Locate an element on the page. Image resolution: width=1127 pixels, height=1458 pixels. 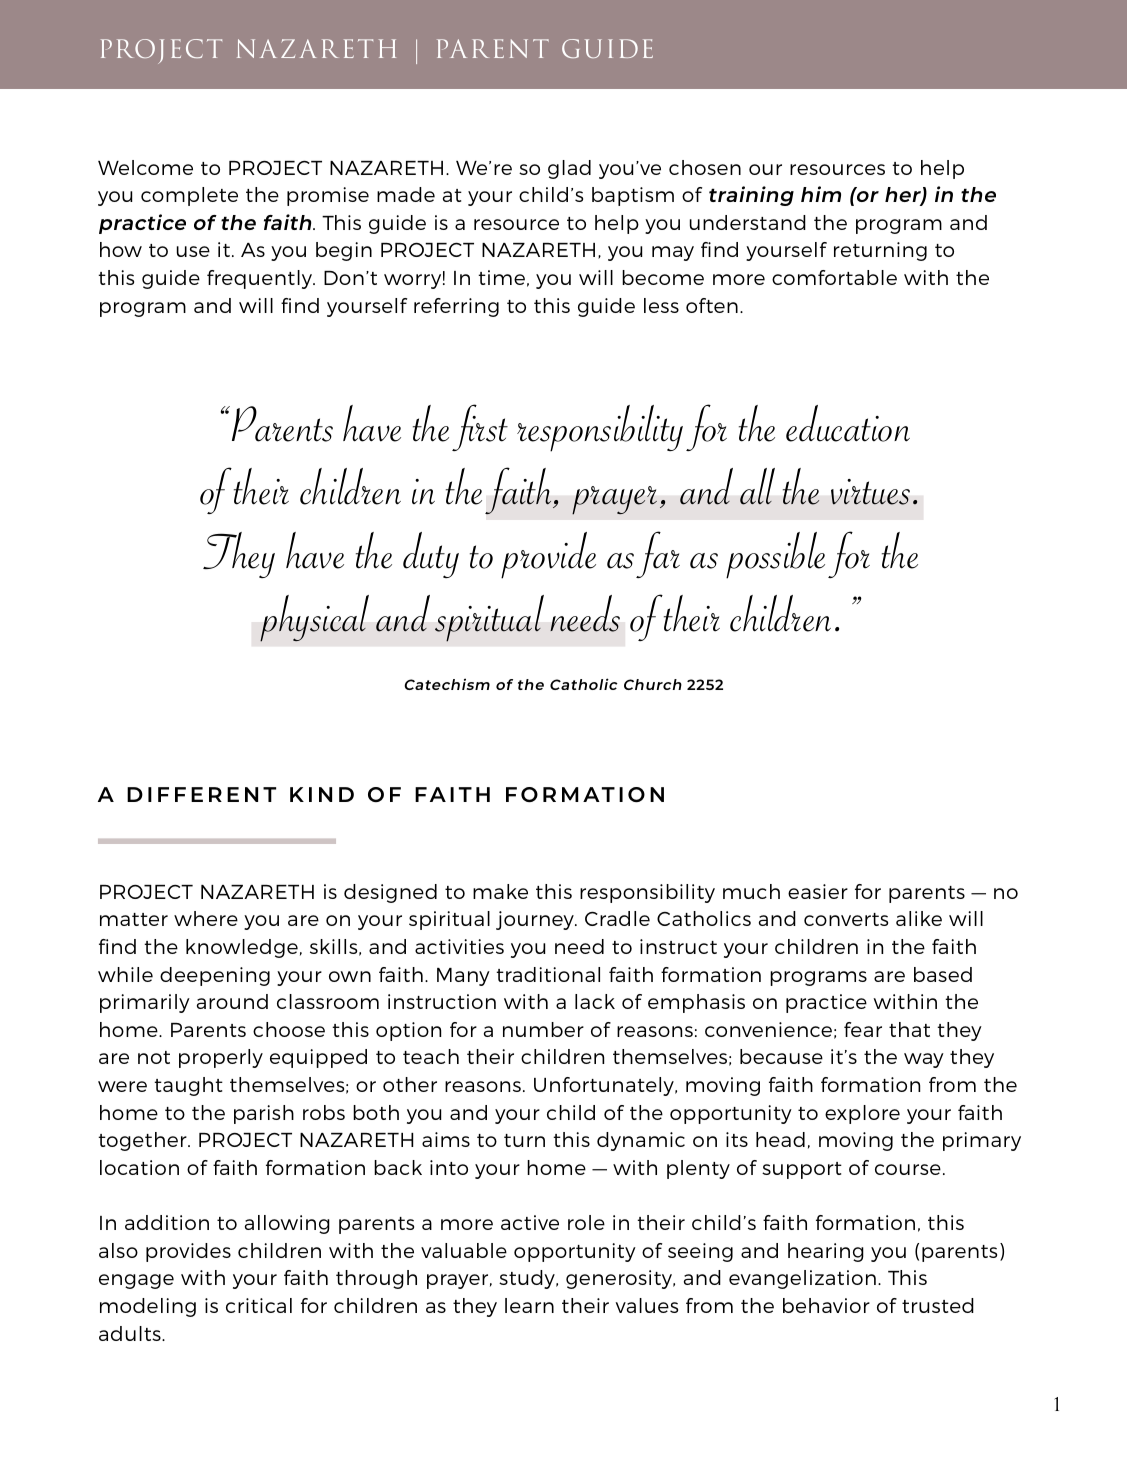
make is located at coordinates (500, 891).
